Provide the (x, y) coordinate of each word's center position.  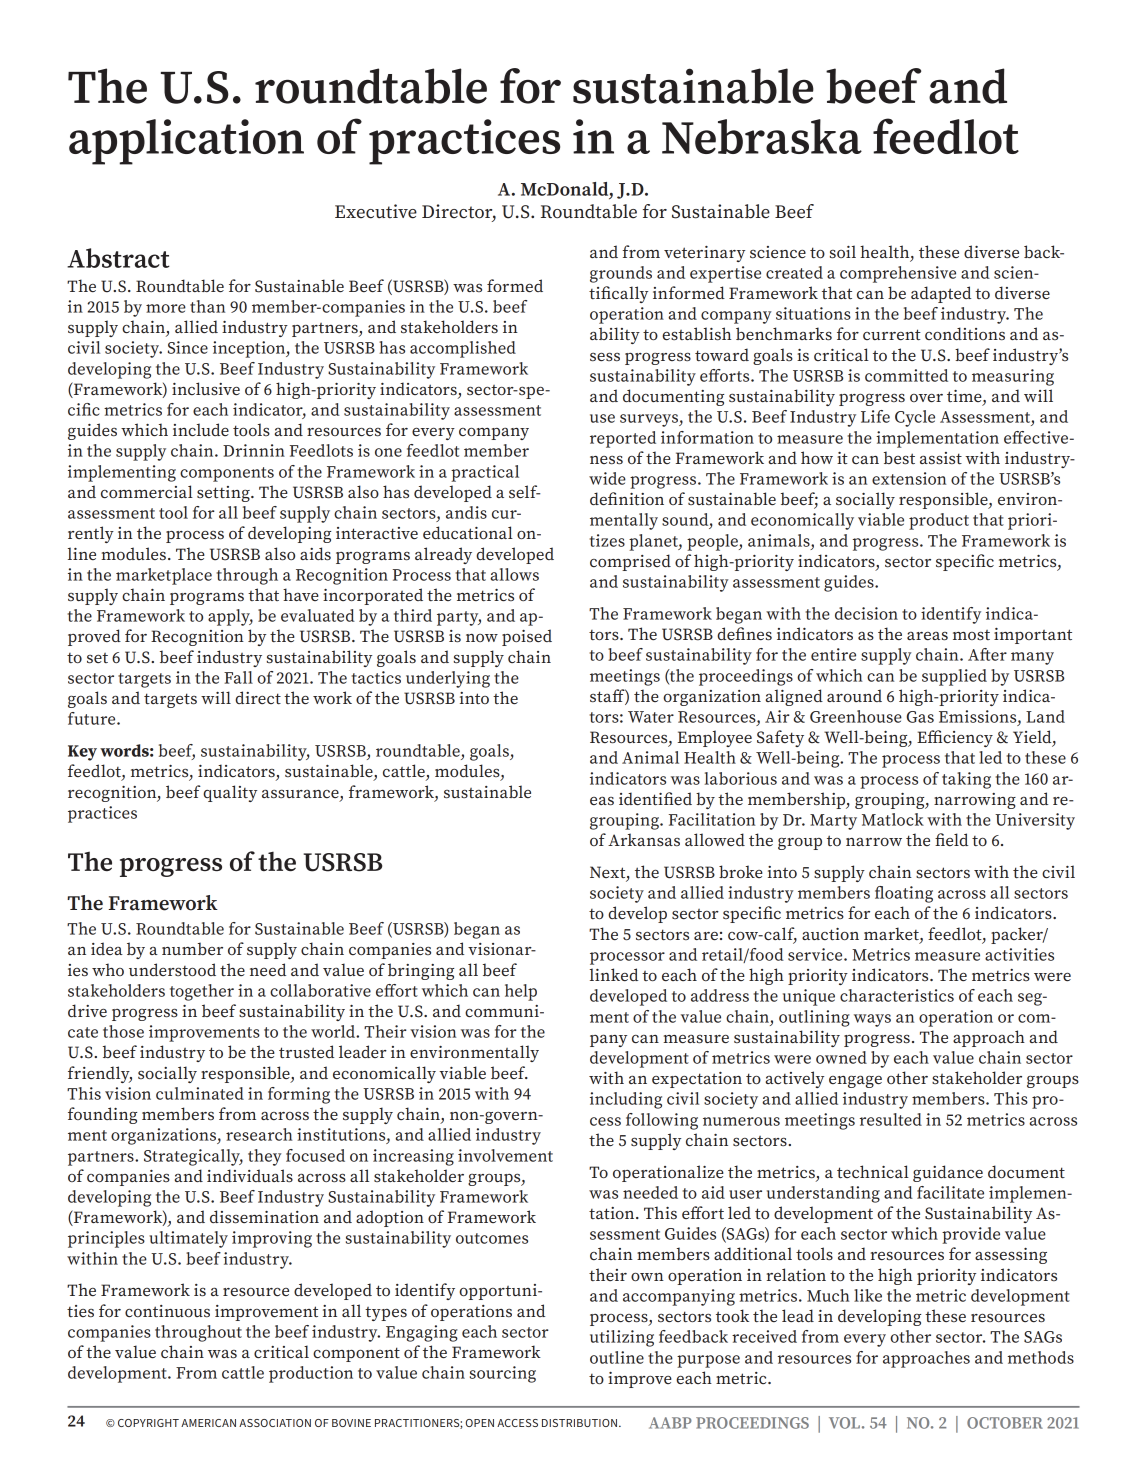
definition (627, 498)
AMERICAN (208, 1423)
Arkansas (644, 839)
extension (909, 478)
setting (224, 494)
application (186, 142)
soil (843, 252)
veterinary (704, 254)
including (626, 1100)
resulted (891, 1119)
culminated (200, 1093)
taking (966, 780)
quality (230, 793)
